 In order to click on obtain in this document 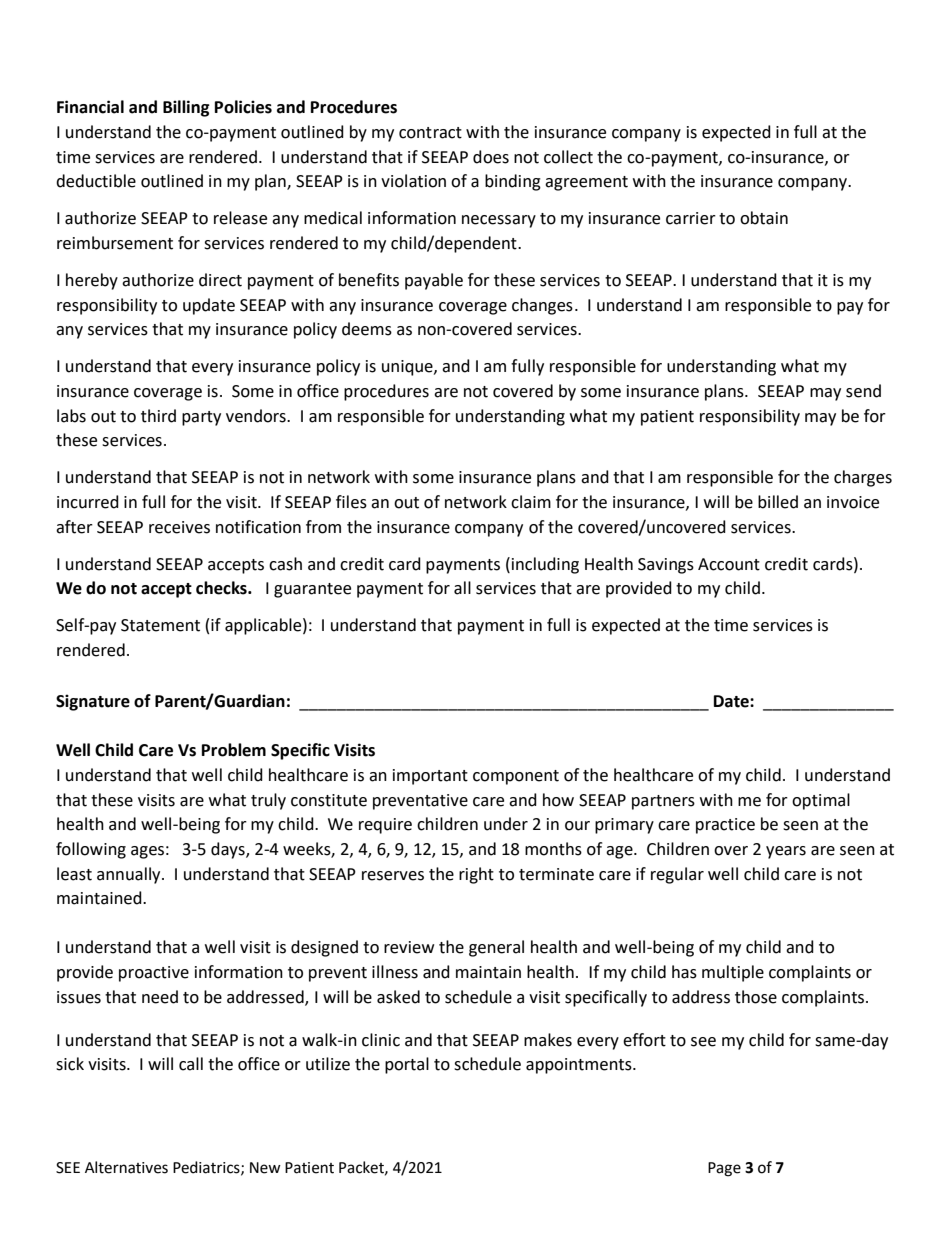, I will do `click(764, 218)`.
